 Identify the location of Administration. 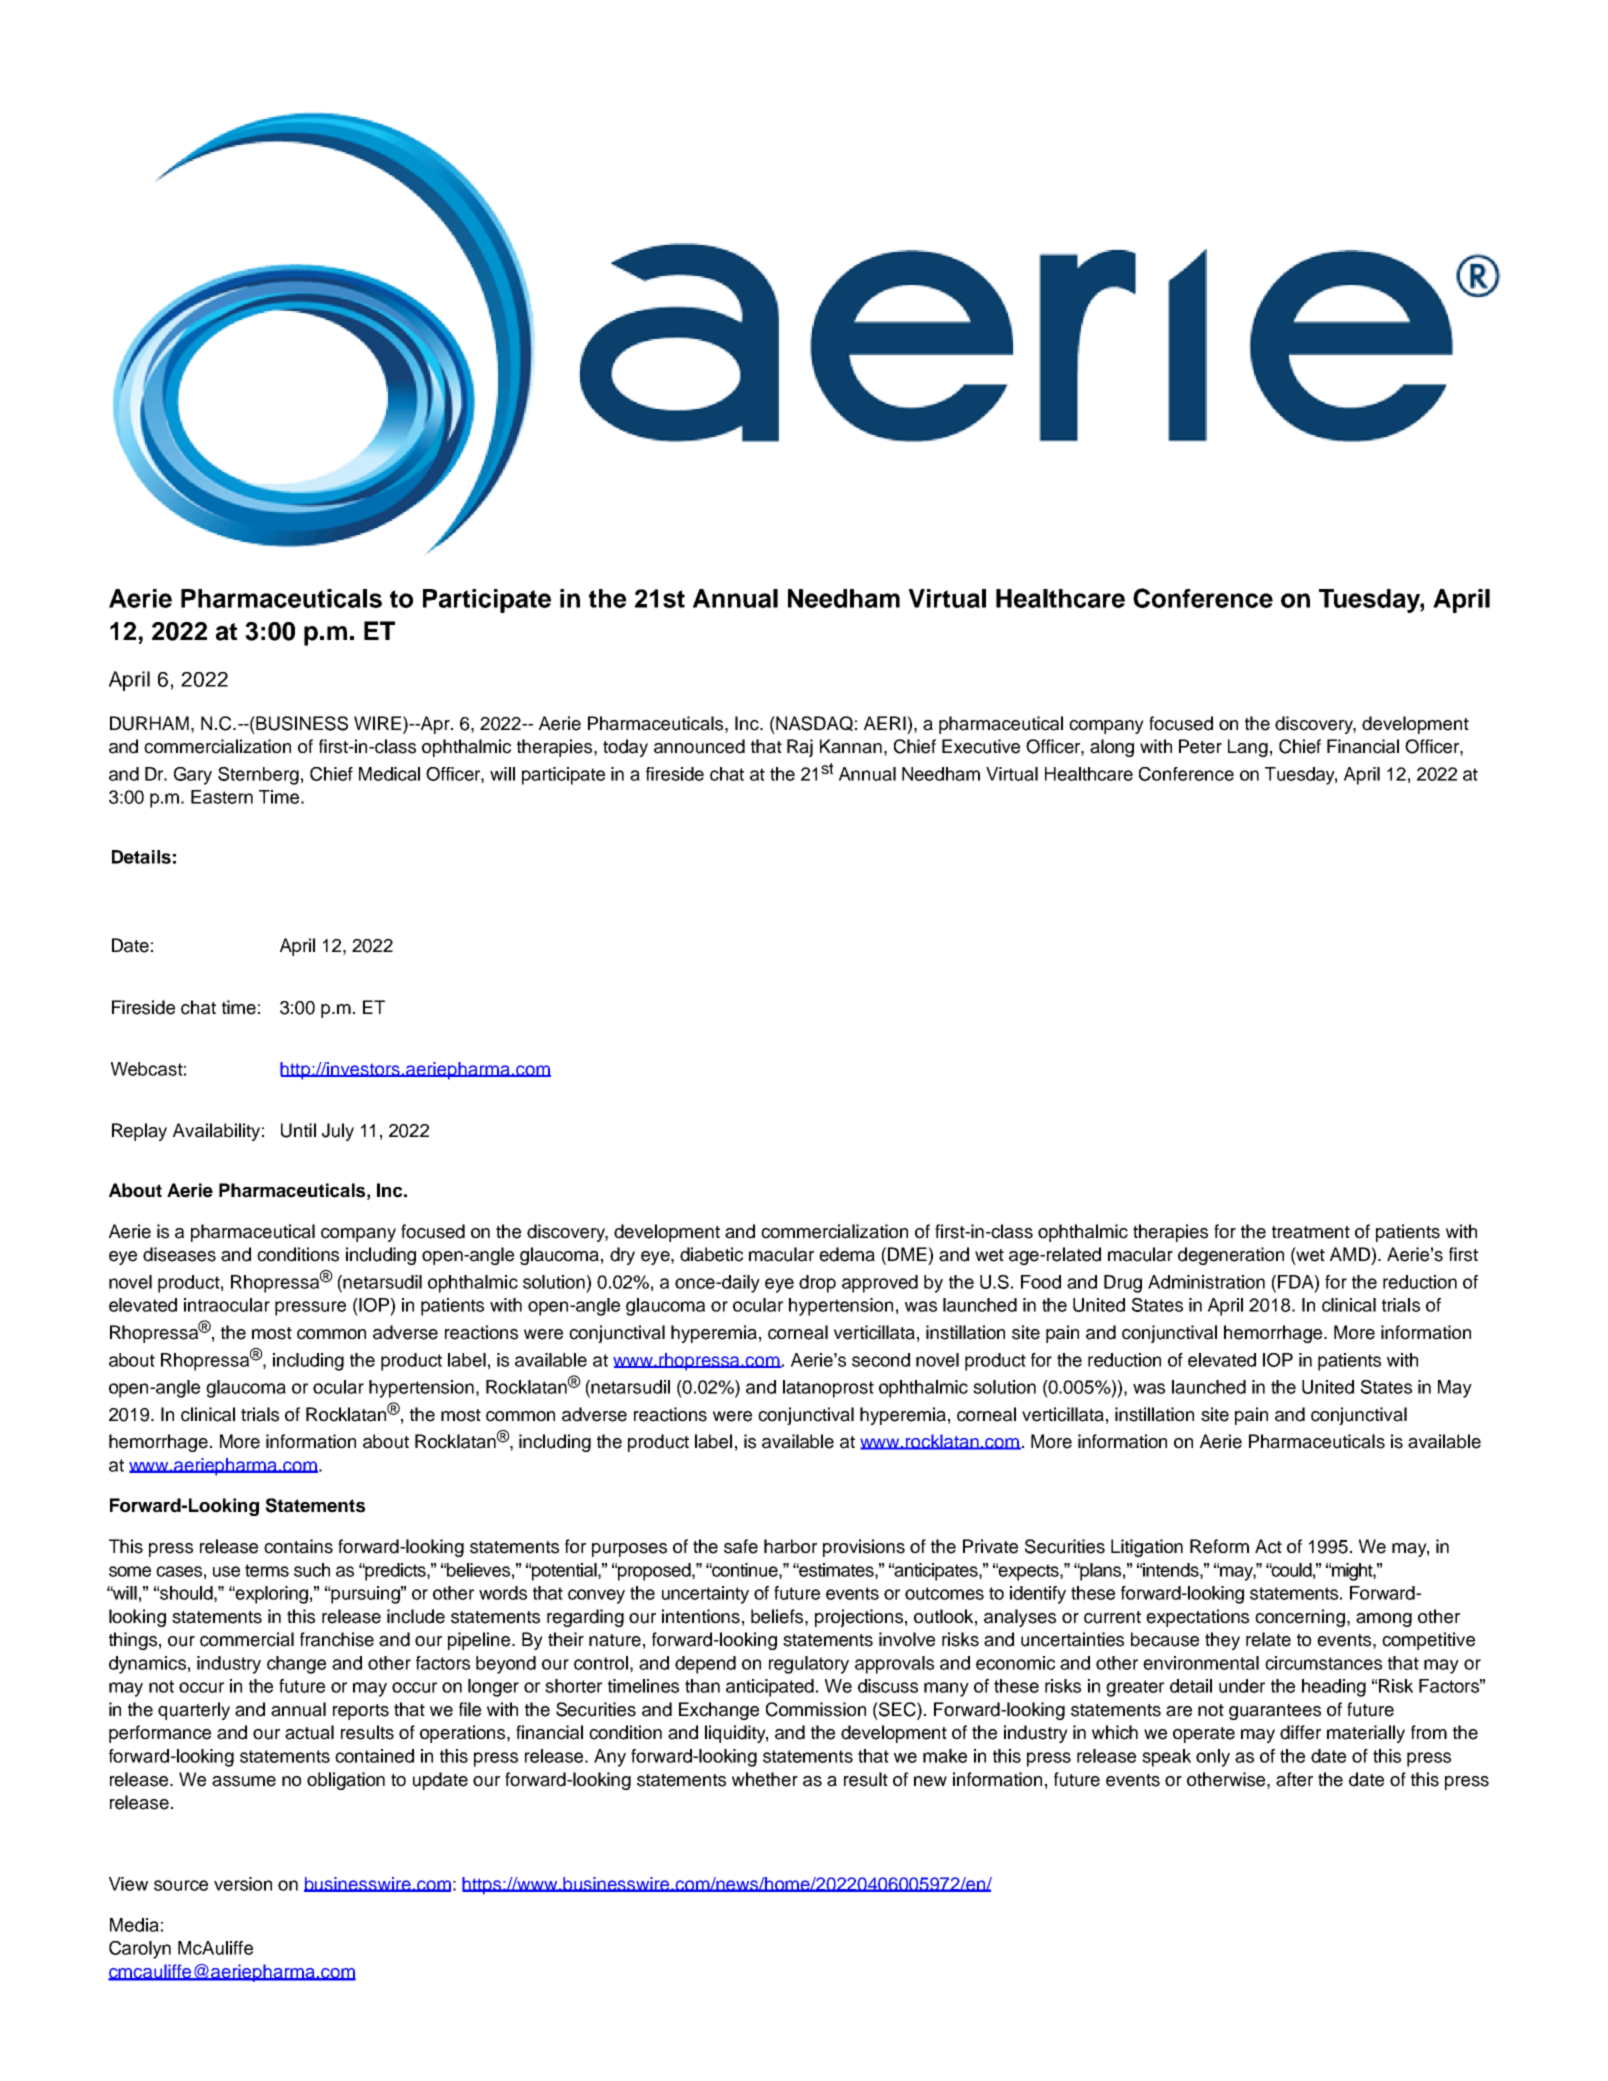
(1206, 1282).
